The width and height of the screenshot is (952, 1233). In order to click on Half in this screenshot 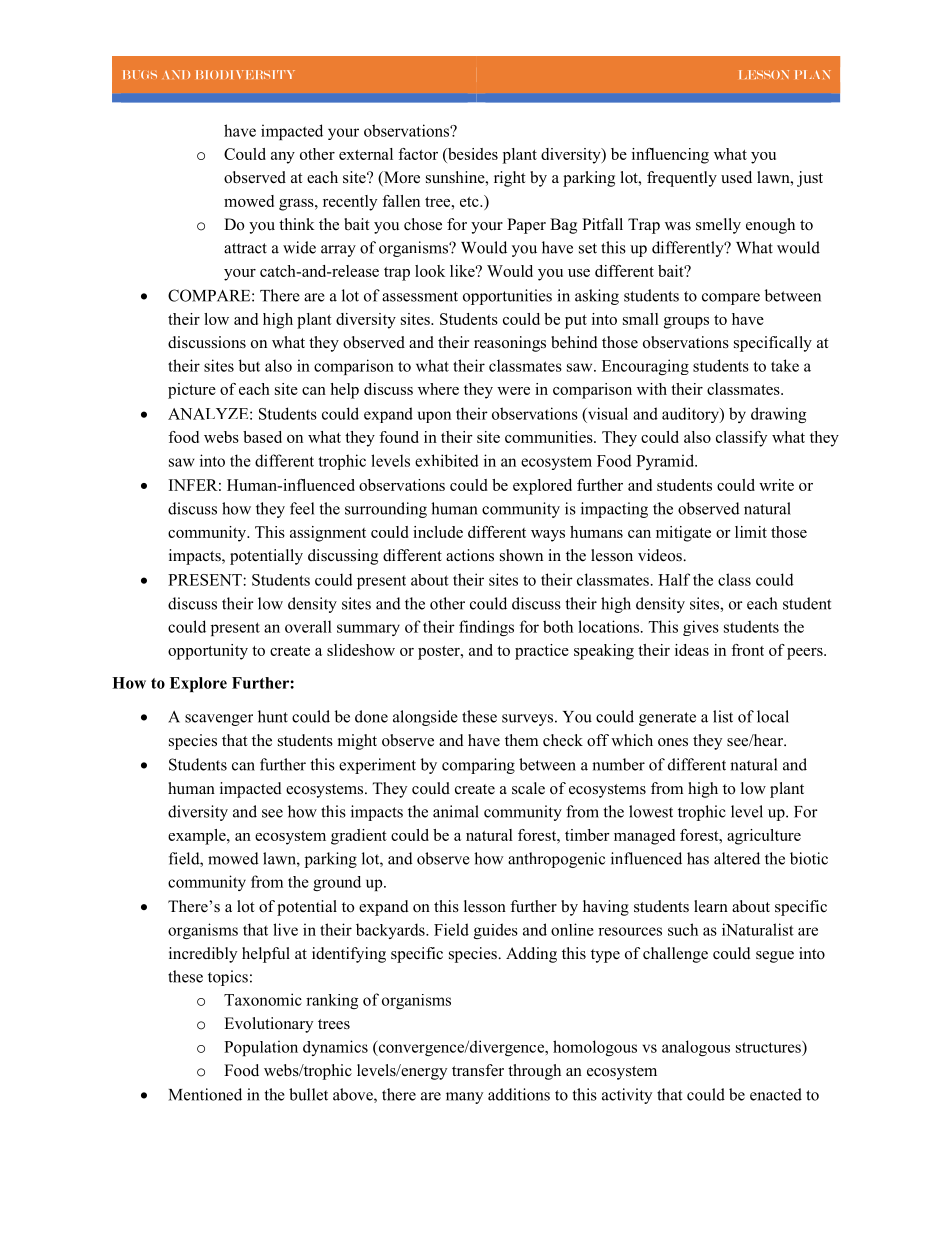, I will do `click(674, 579)`.
